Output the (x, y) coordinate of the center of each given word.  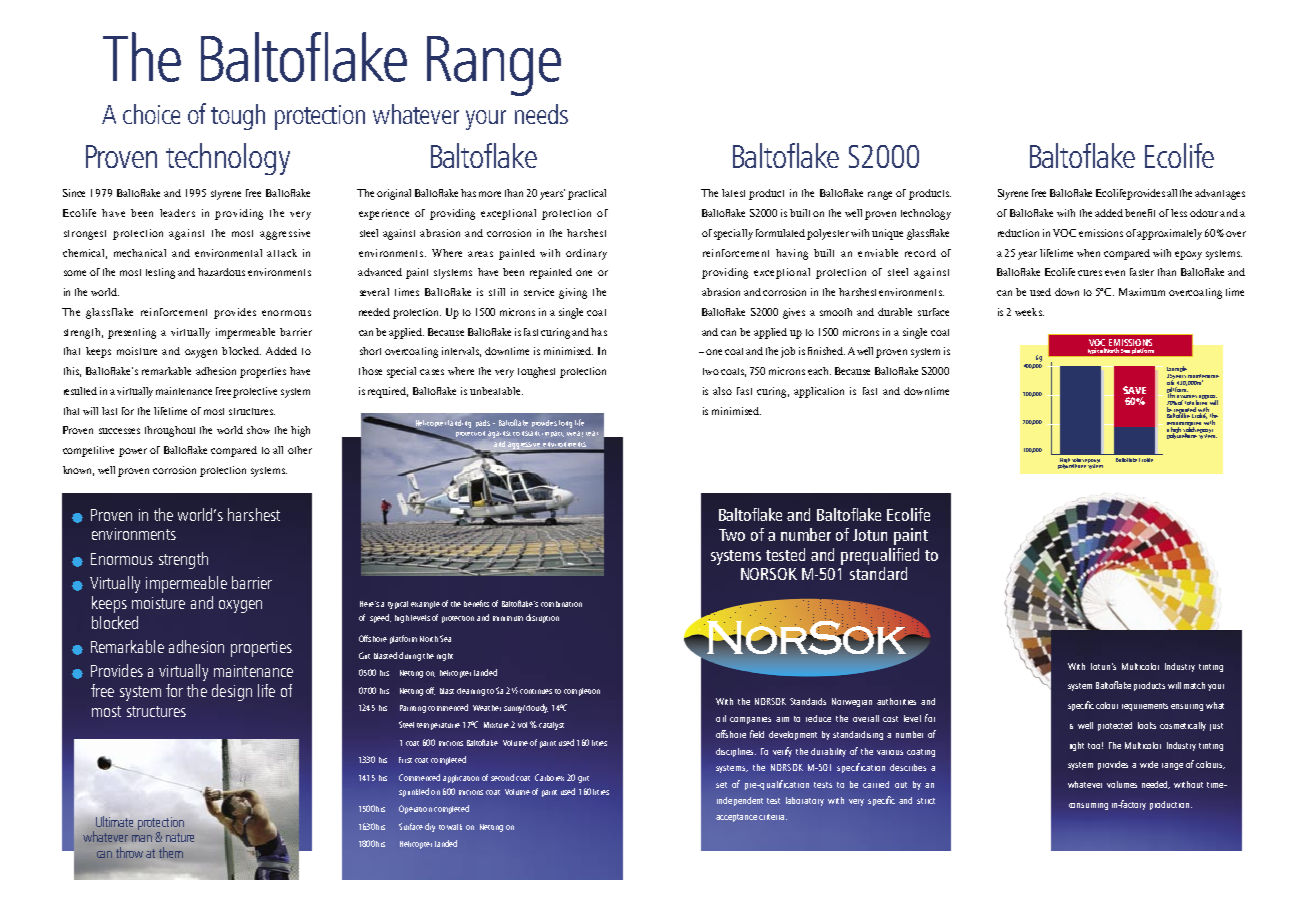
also (722, 391)
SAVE (1134, 390)
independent (740, 801)
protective (255, 392)
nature (180, 837)
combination (561, 604)
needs (541, 114)
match (1194, 685)
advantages (1220, 194)
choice (151, 114)
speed (380, 618)
